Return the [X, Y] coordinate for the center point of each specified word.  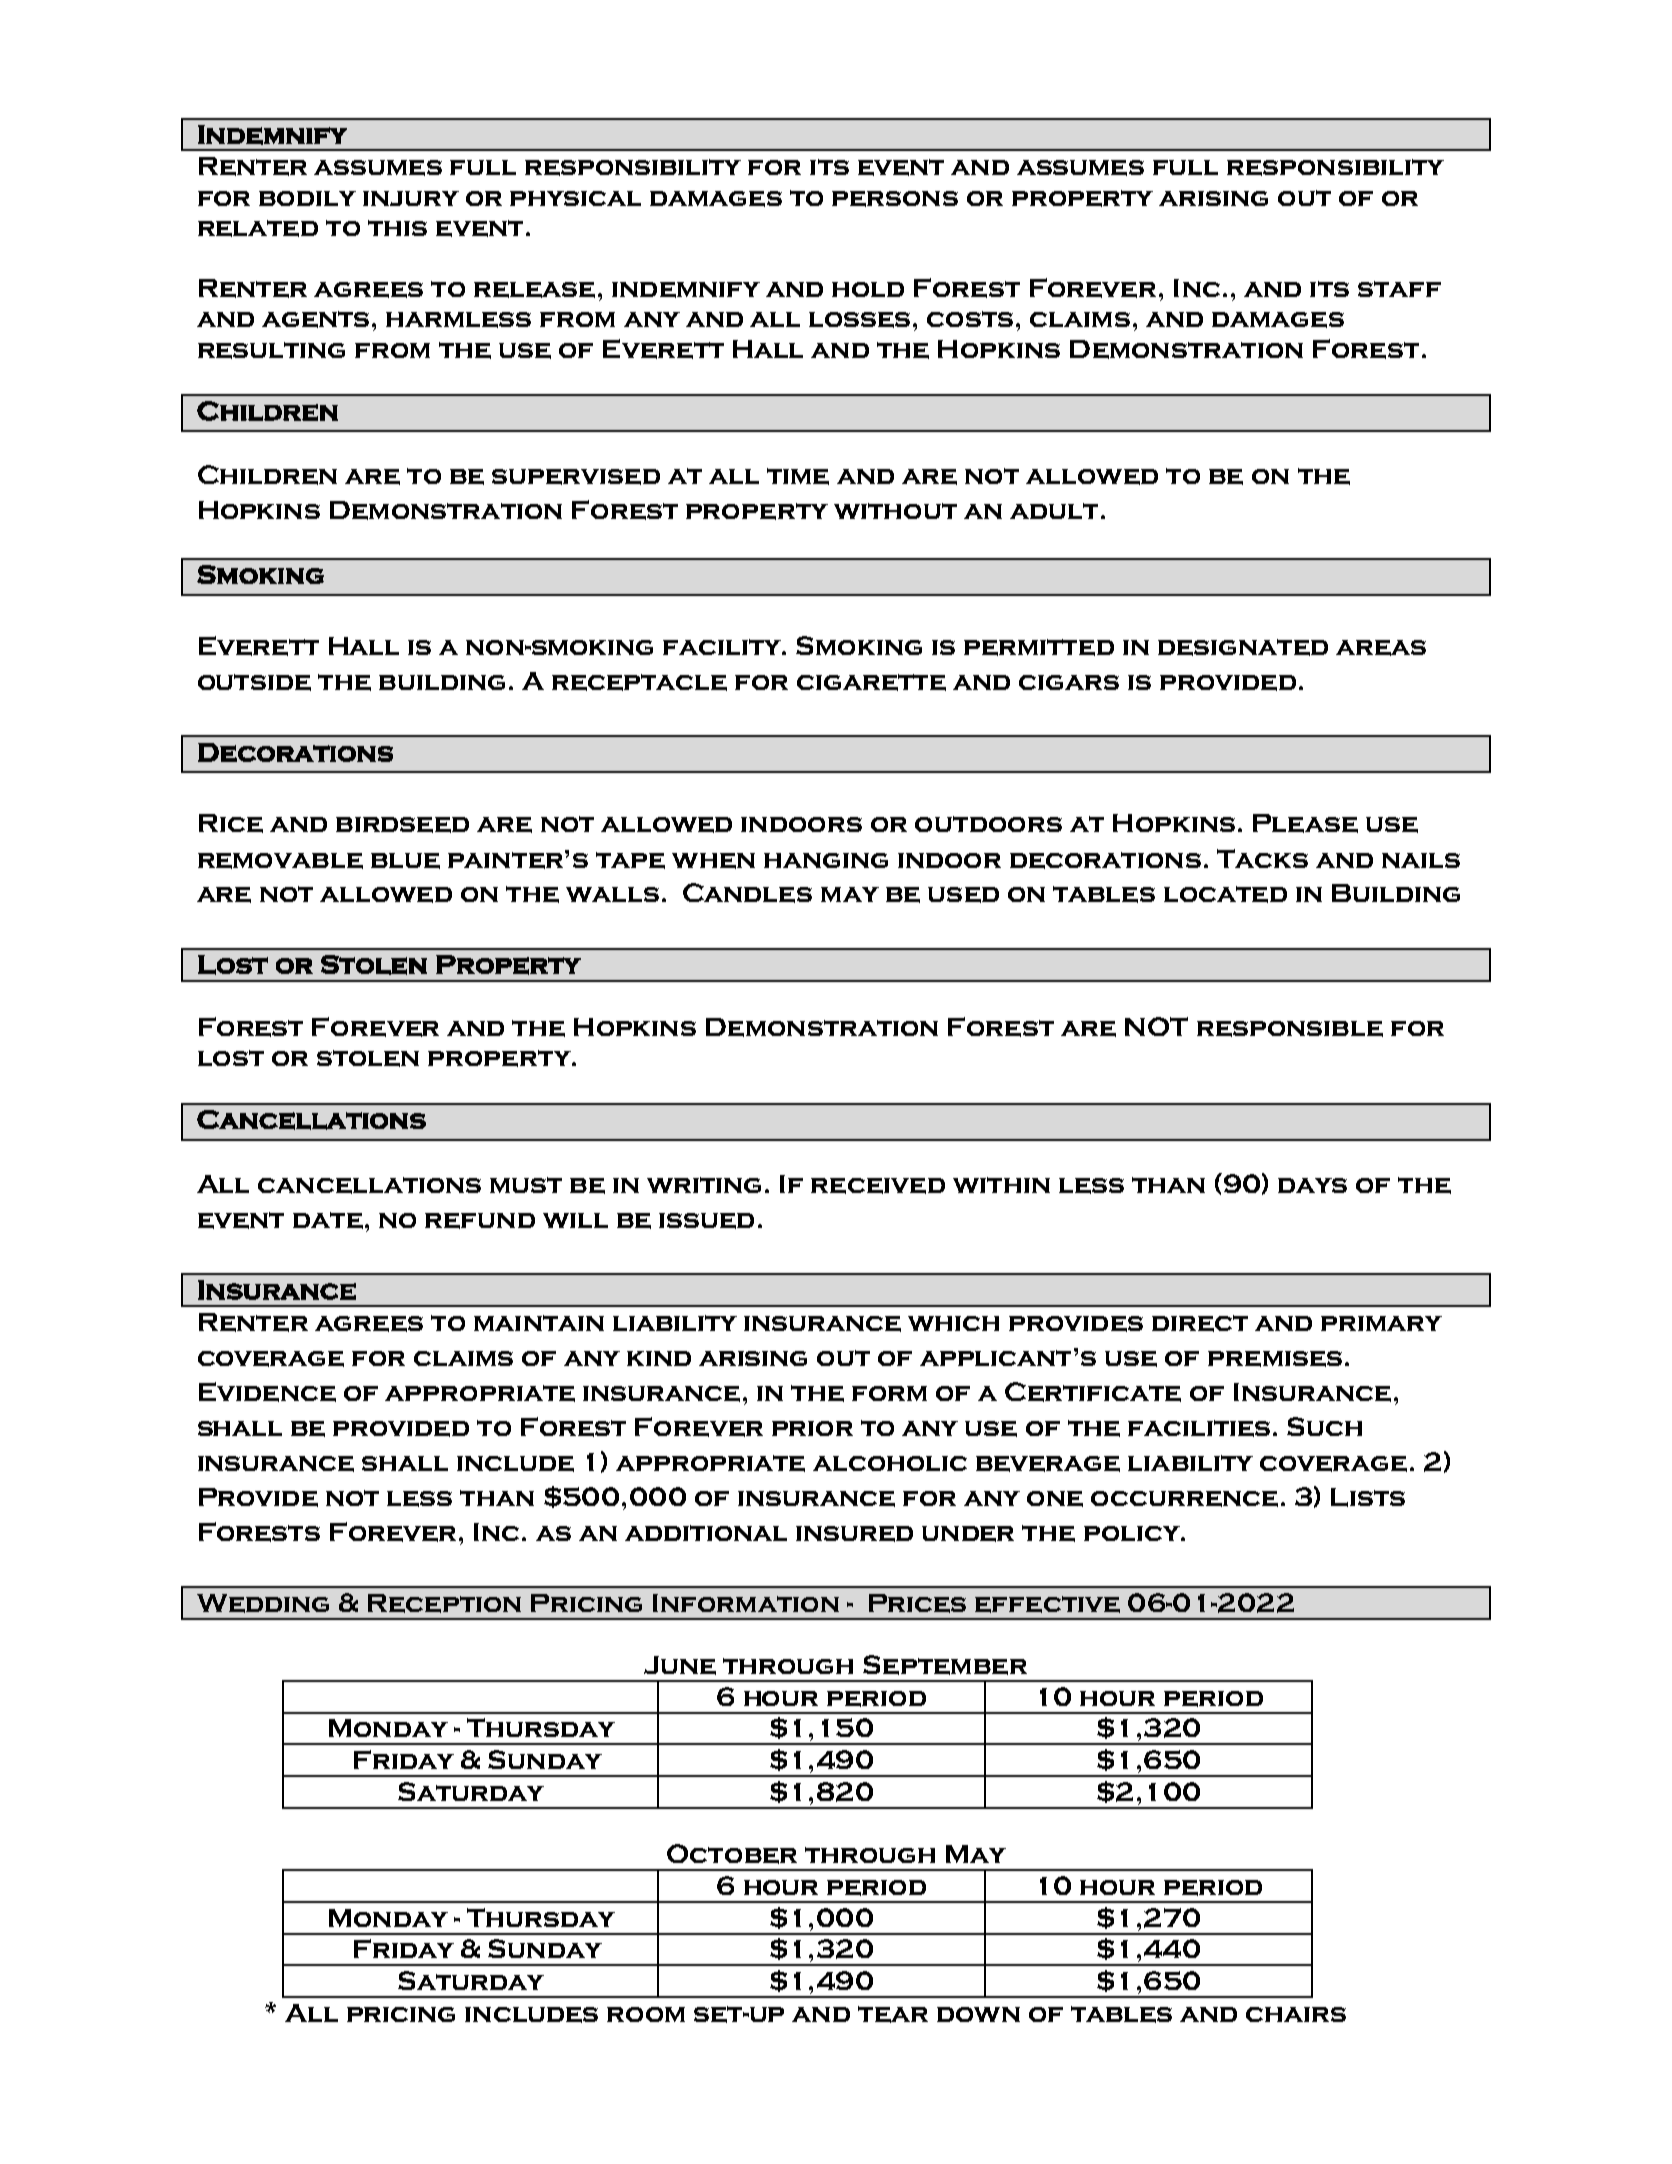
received [878, 1186]
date [328, 1220]
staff [1399, 289]
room [646, 2014]
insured [854, 1534]
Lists [1368, 1497]
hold [868, 289]
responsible [1290, 1029]
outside [254, 682]
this [397, 228]
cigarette [871, 682]
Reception [444, 1603]
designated [1243, 647]
